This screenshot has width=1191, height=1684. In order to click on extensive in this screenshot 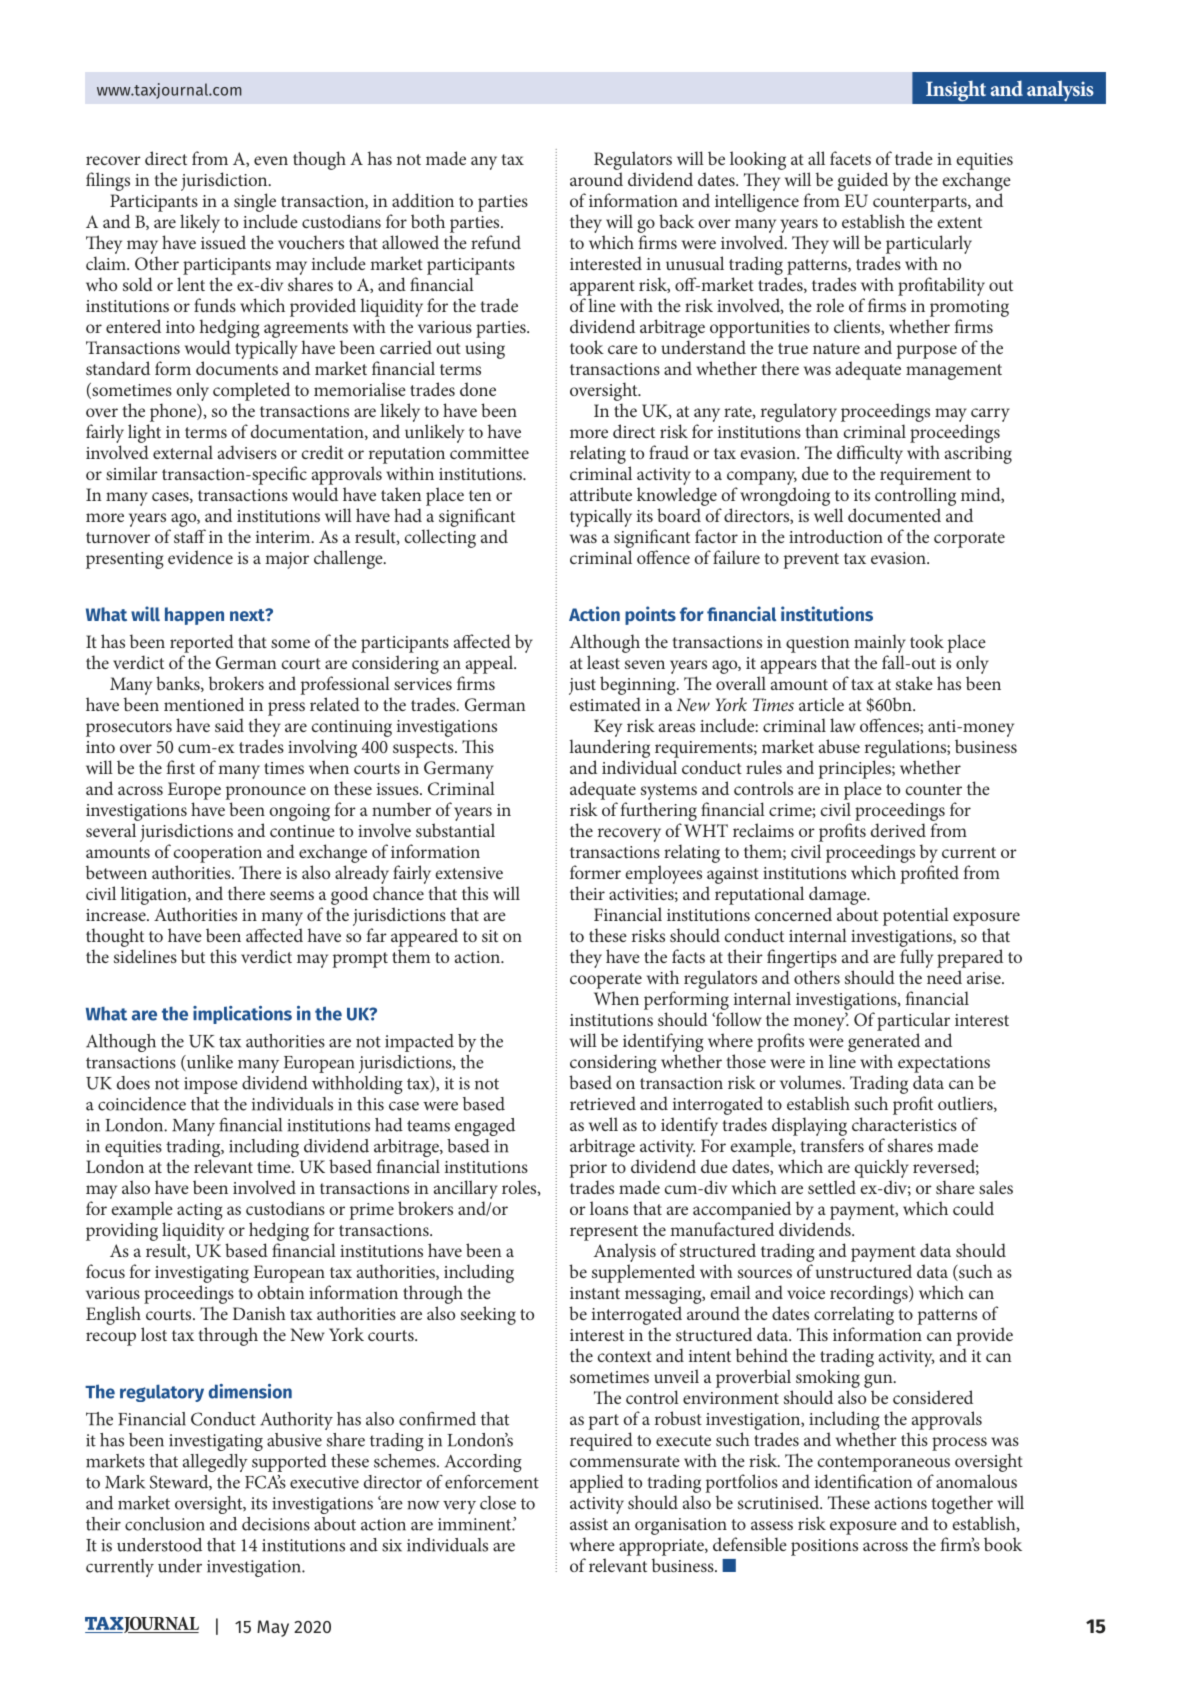, I will do `click(469, 873)`.
